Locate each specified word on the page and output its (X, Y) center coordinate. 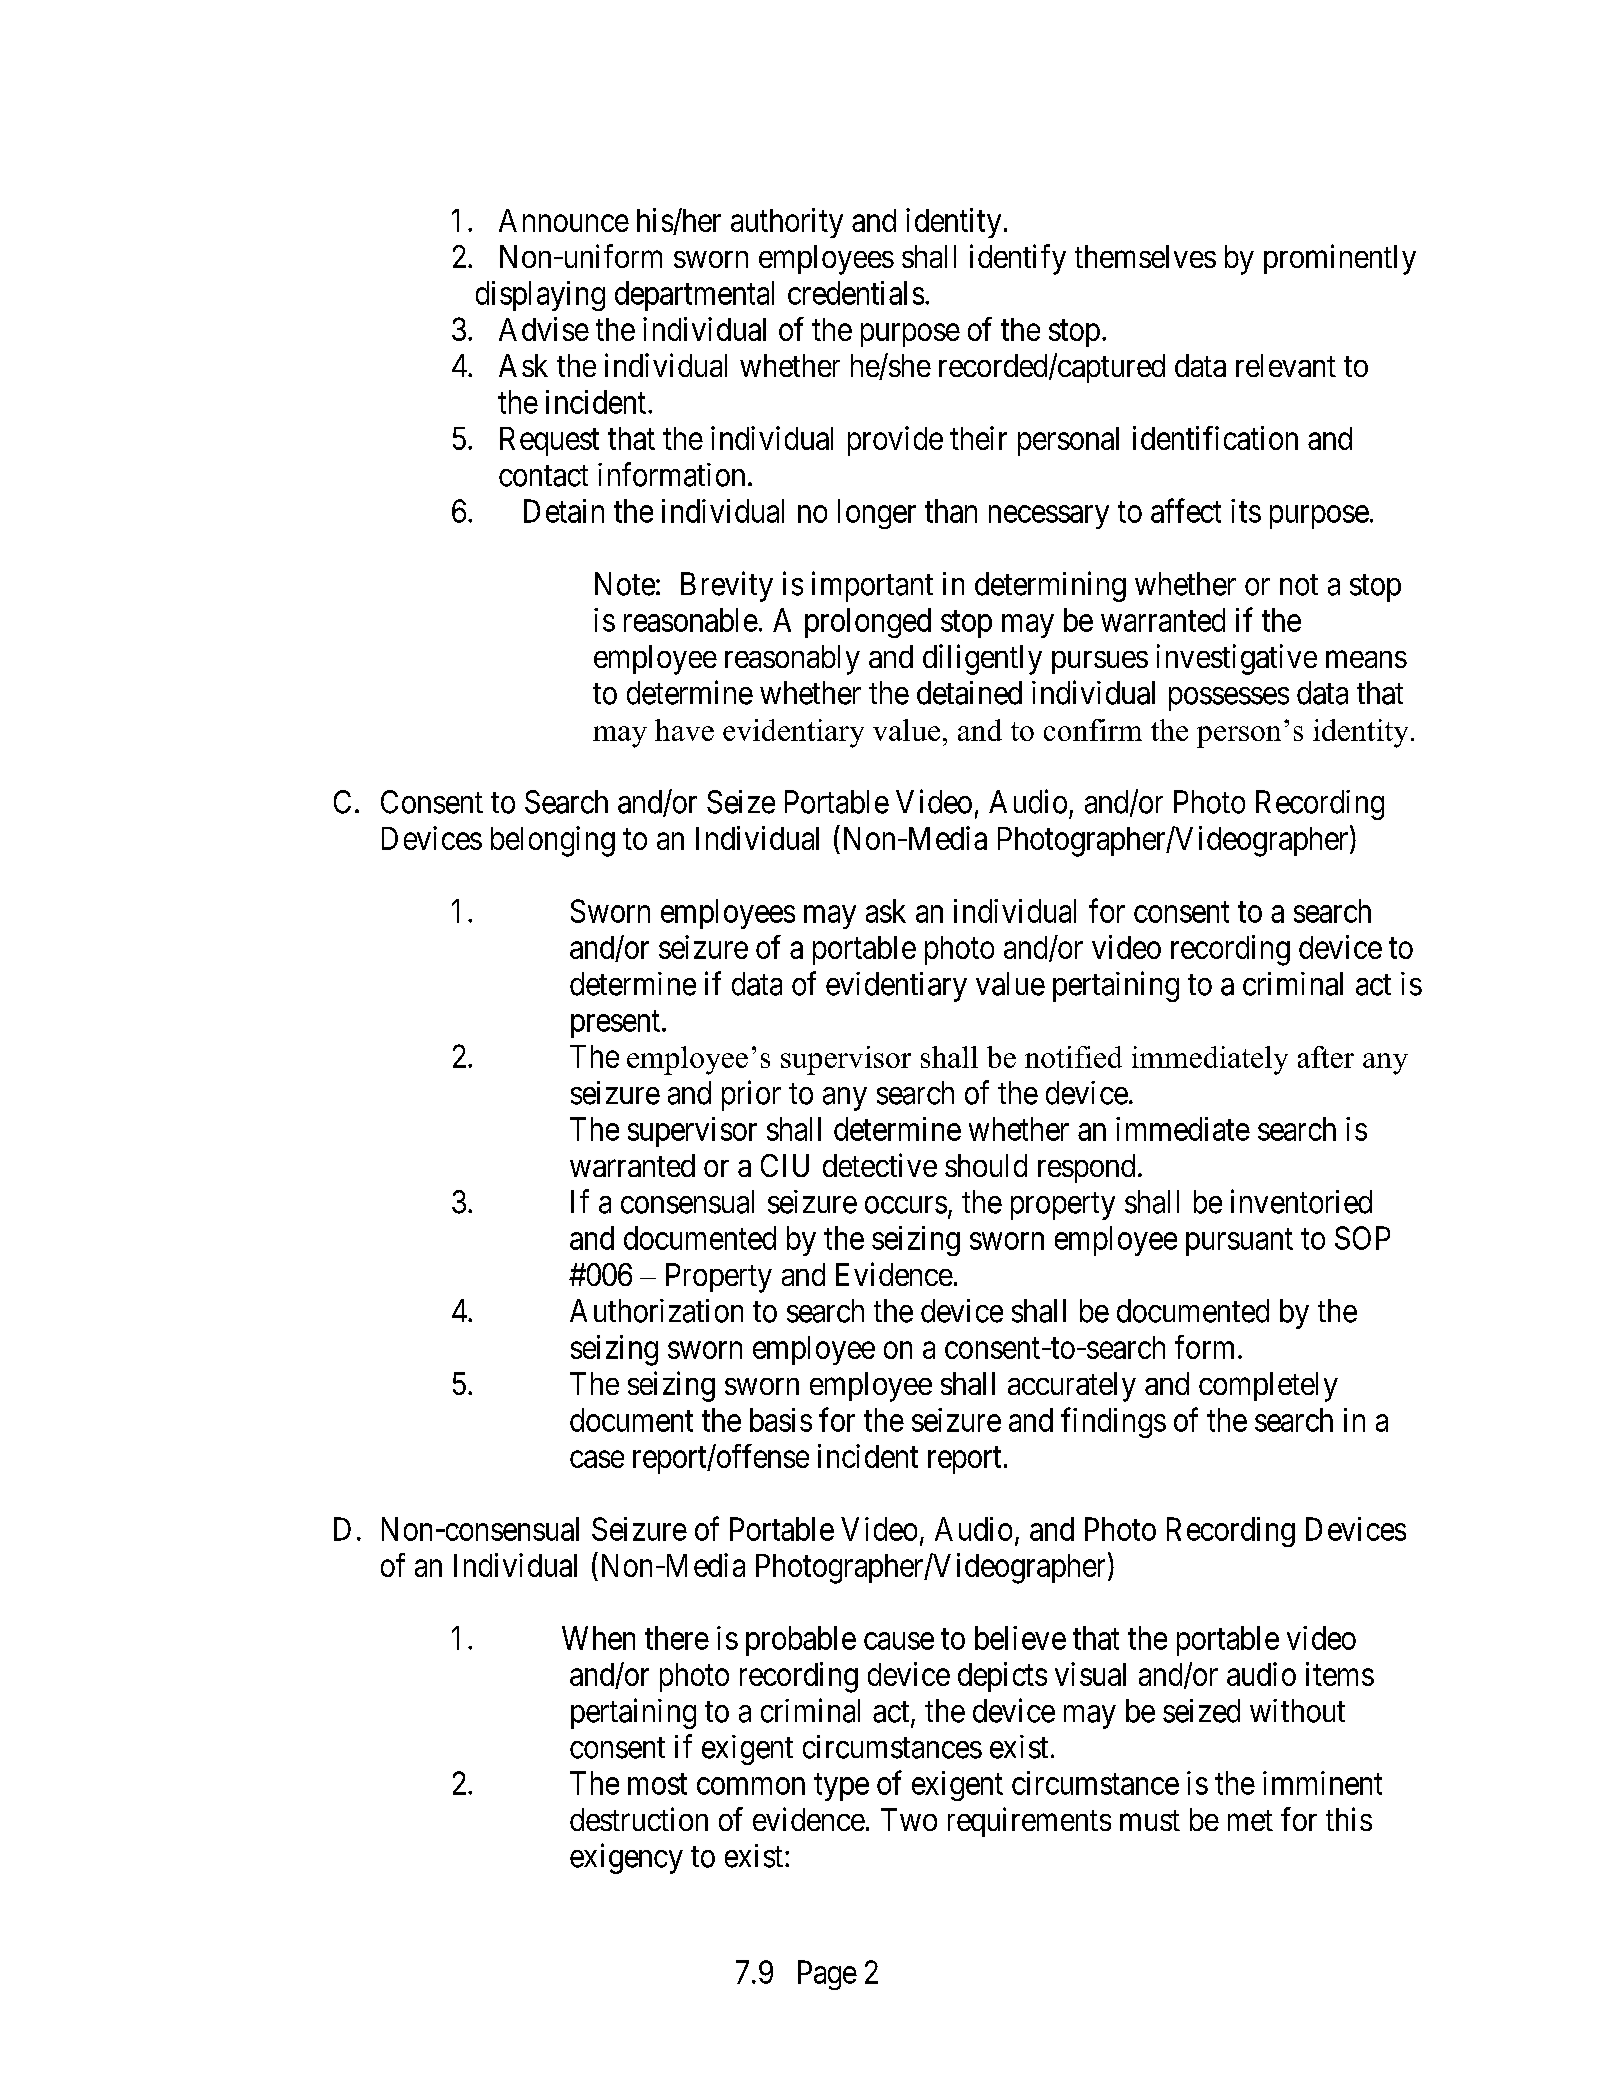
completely (1268, 1387)
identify (1018, 259)
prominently (1340, 259)
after (1326, 1057)
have (684, 730)
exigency (626, 1858)
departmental (694, 296)
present (617, 1024)
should (986, 1165)
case (597, 1459)
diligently (982, 659)
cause (899, 1641)
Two (909, 1819)
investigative (1237, 659)
